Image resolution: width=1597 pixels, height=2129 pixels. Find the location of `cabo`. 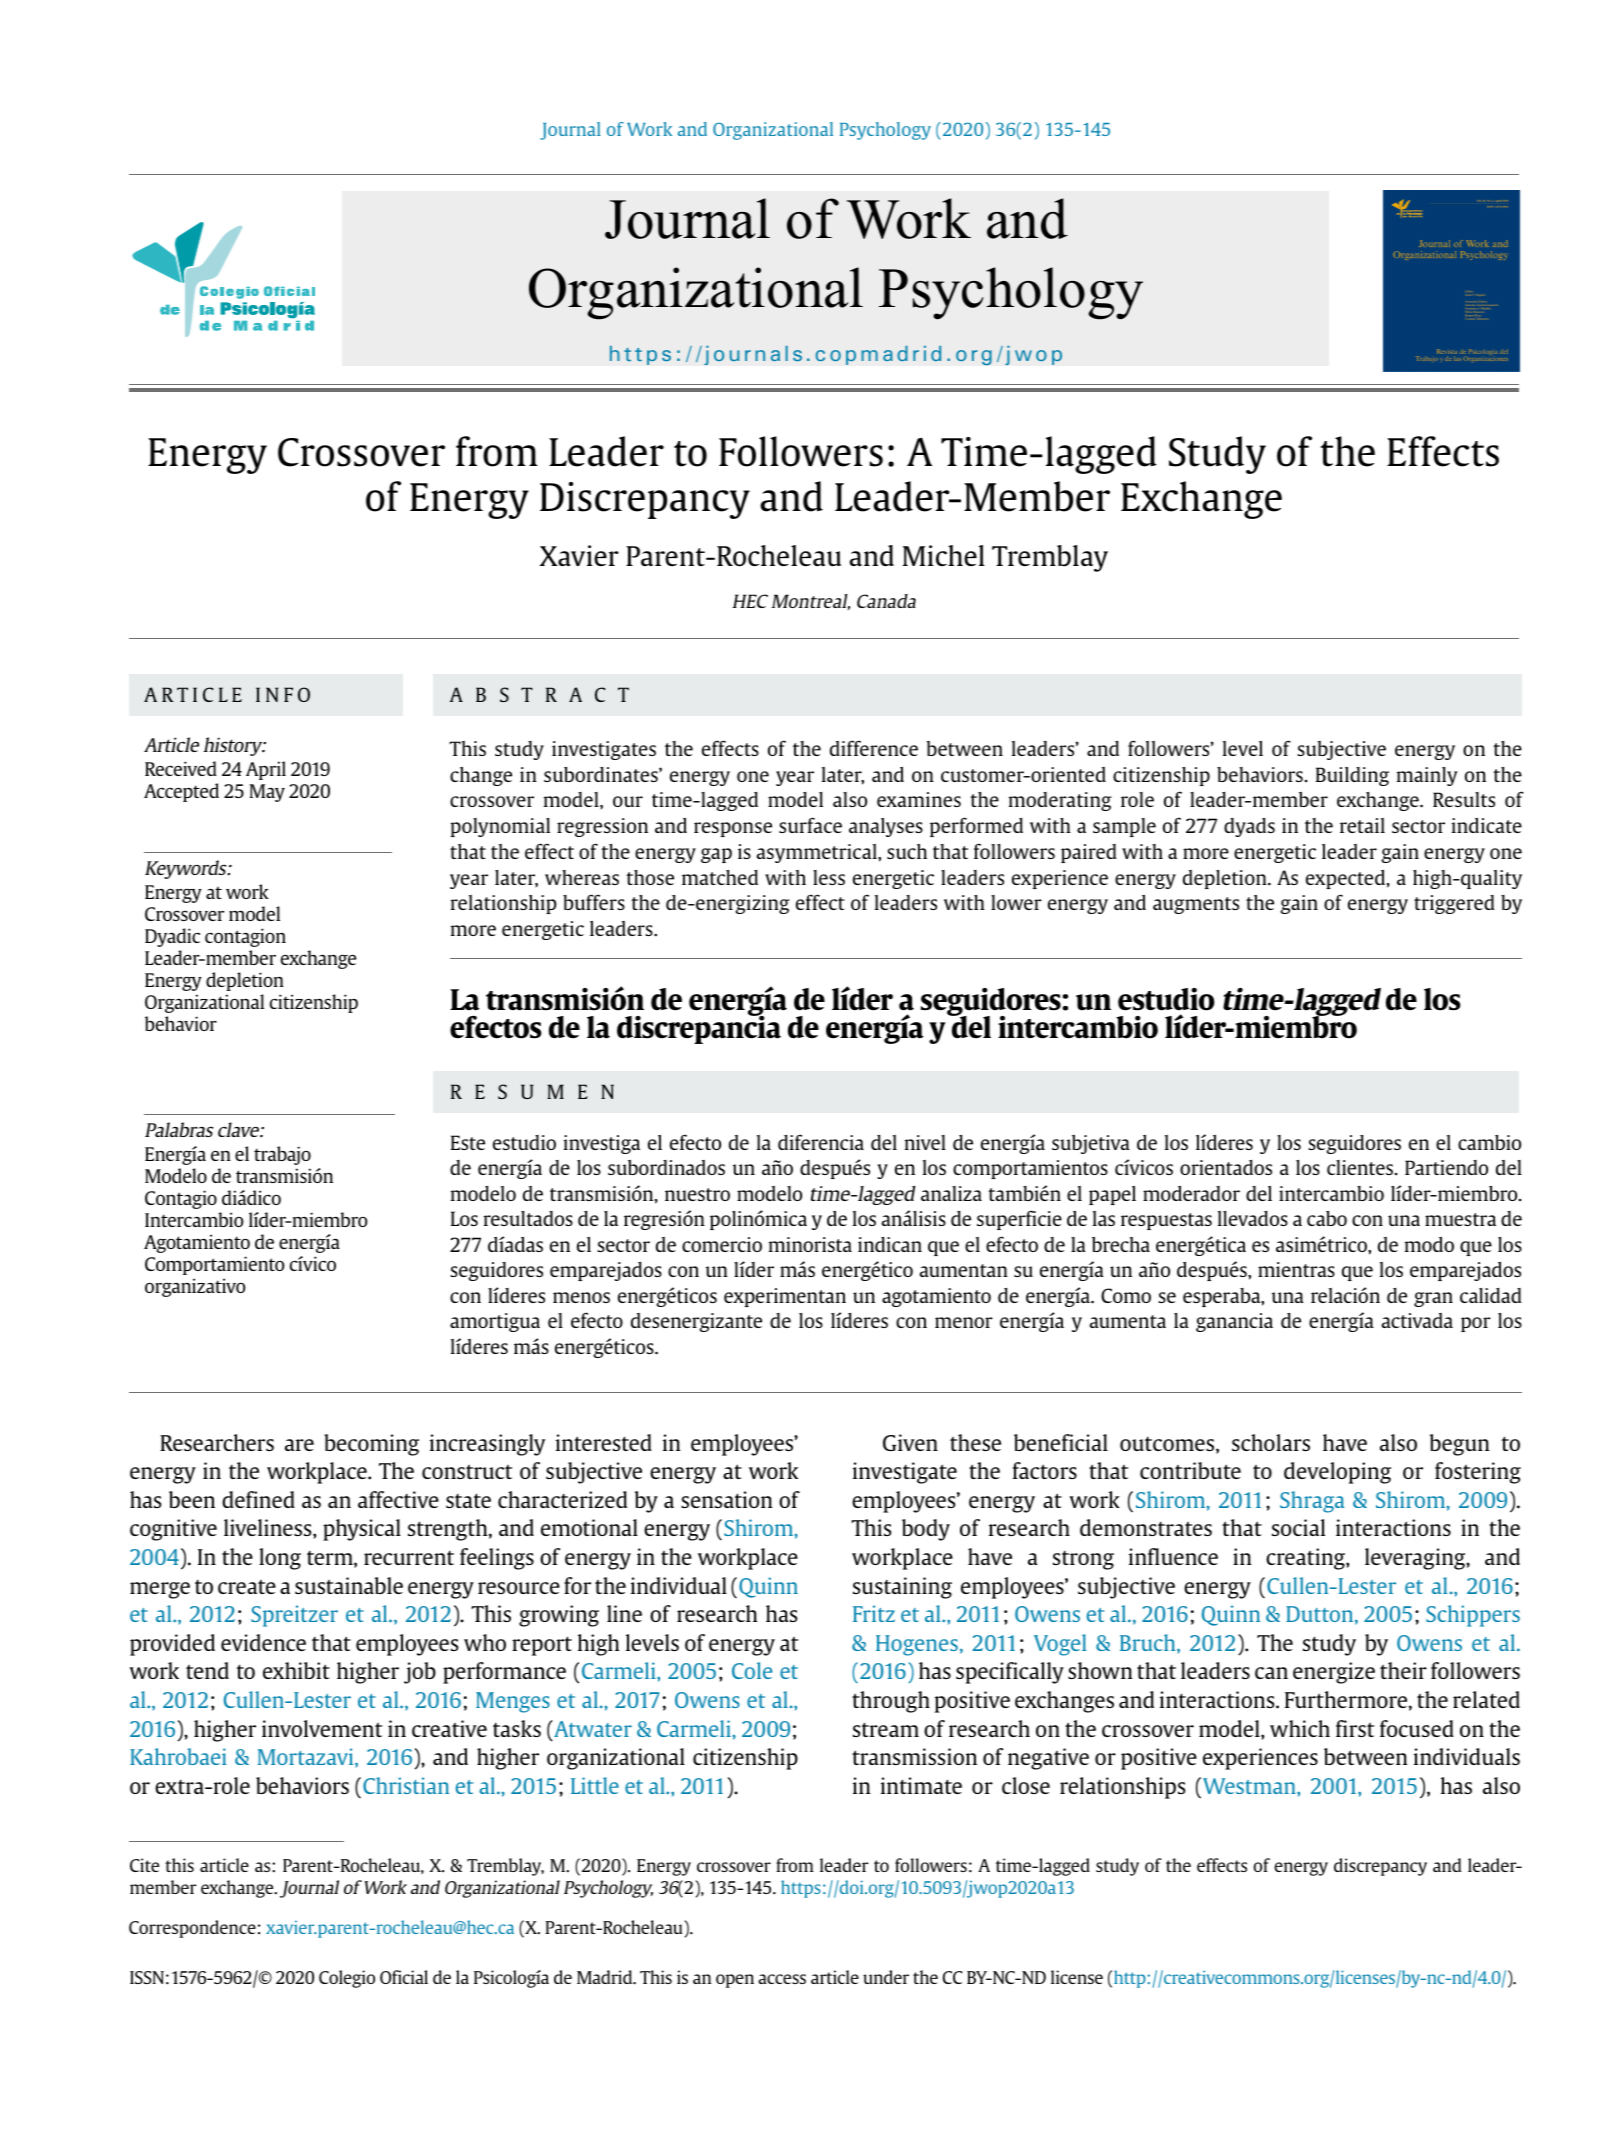

cabo is located at coordinates (1327, 1218).
